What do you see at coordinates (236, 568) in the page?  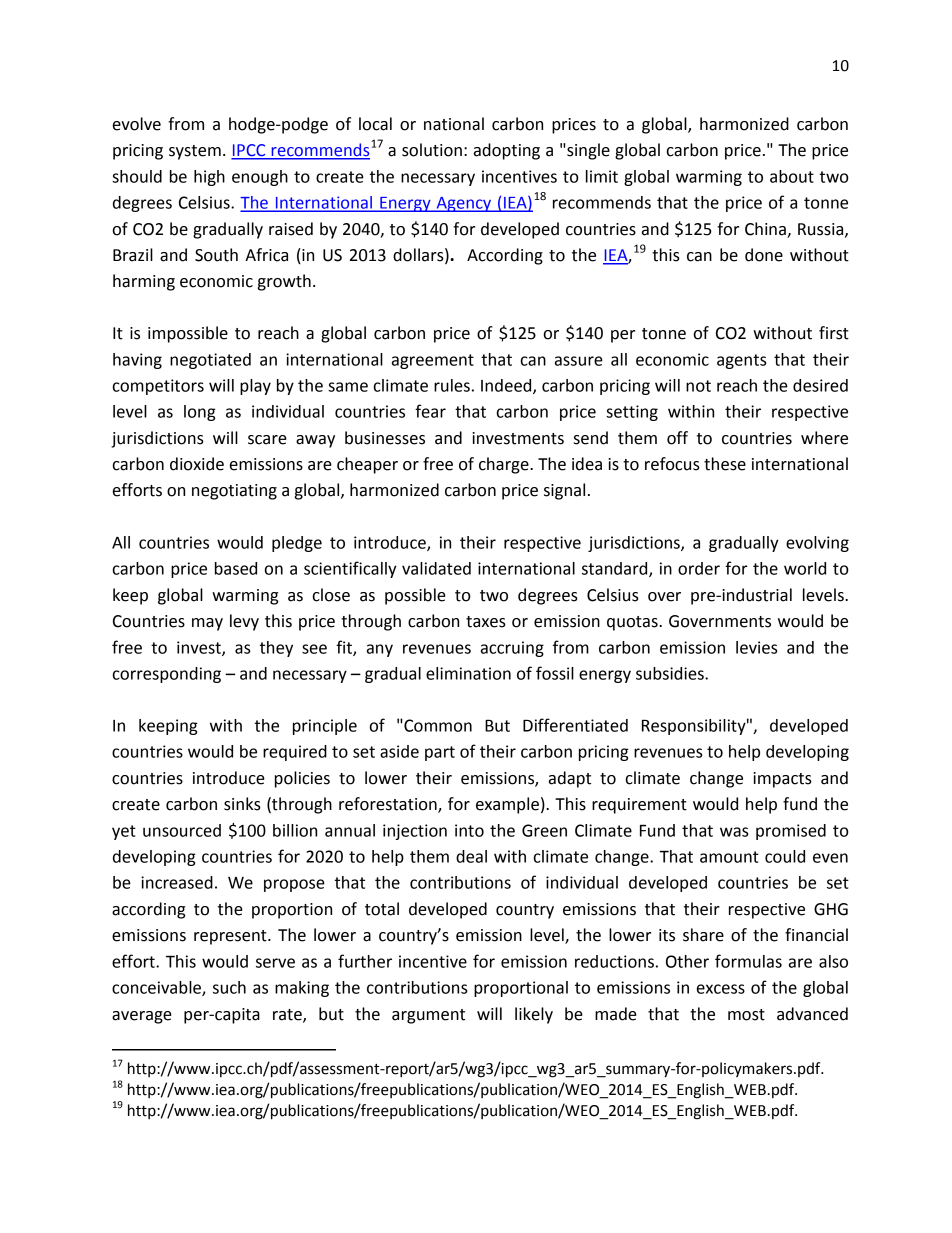 I see `based` at bounding box center [236, 568].
